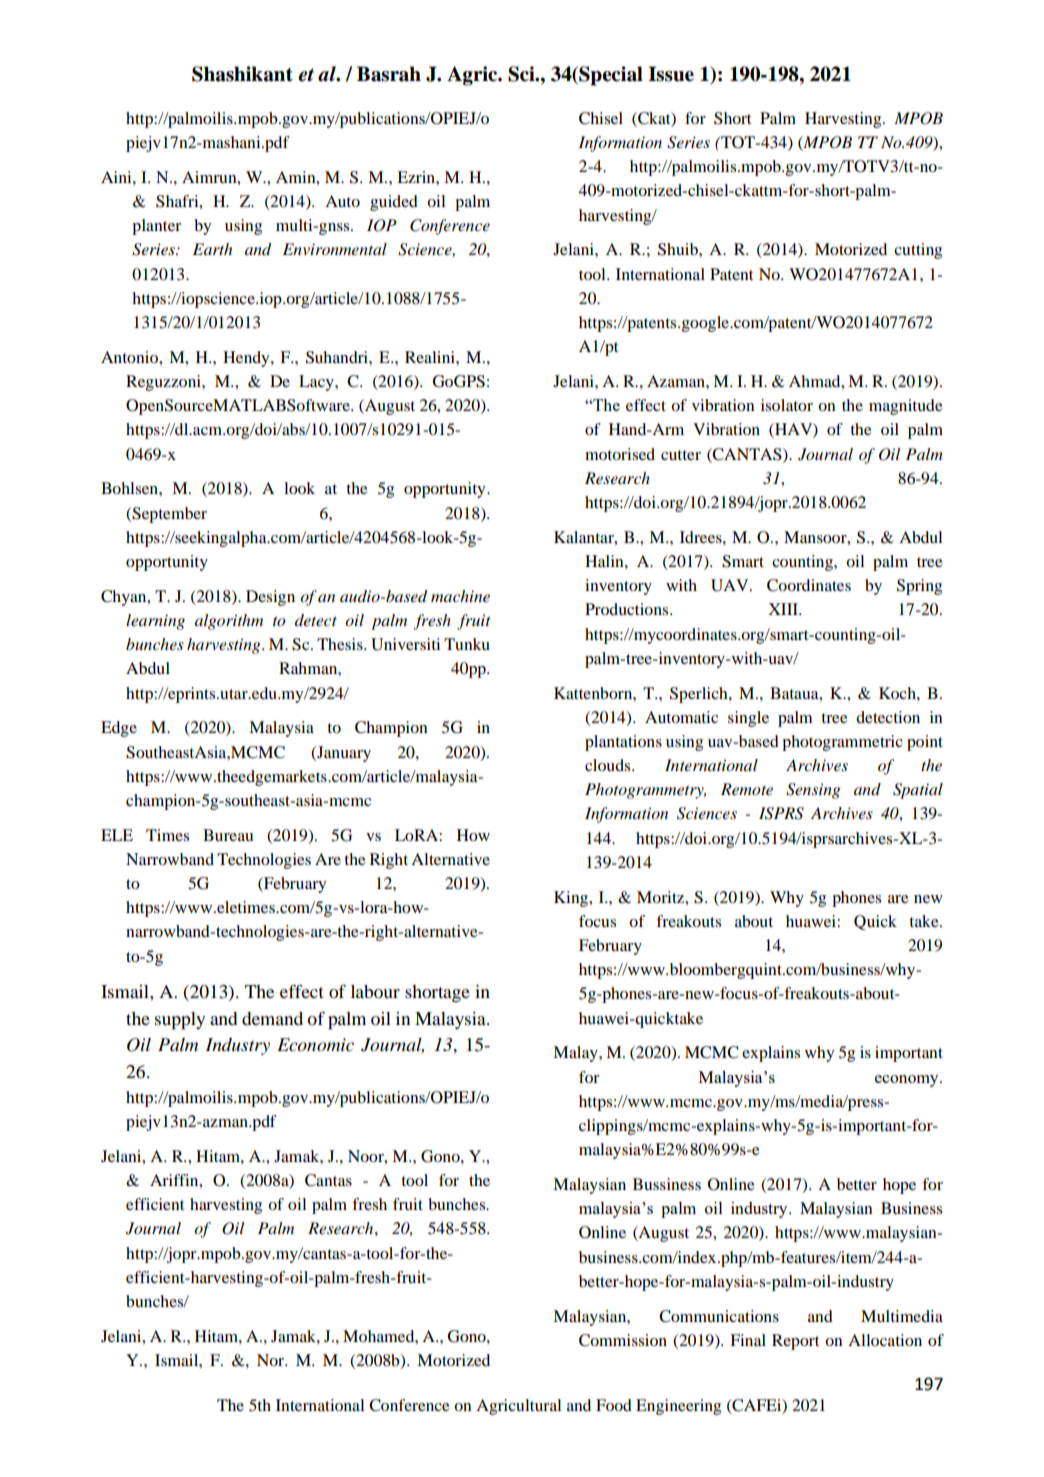 This document has height=1477, width=1044. What do you see at coordinates (609, 765) in the document?
I see `clouds` at bounding box center [609, 765].
